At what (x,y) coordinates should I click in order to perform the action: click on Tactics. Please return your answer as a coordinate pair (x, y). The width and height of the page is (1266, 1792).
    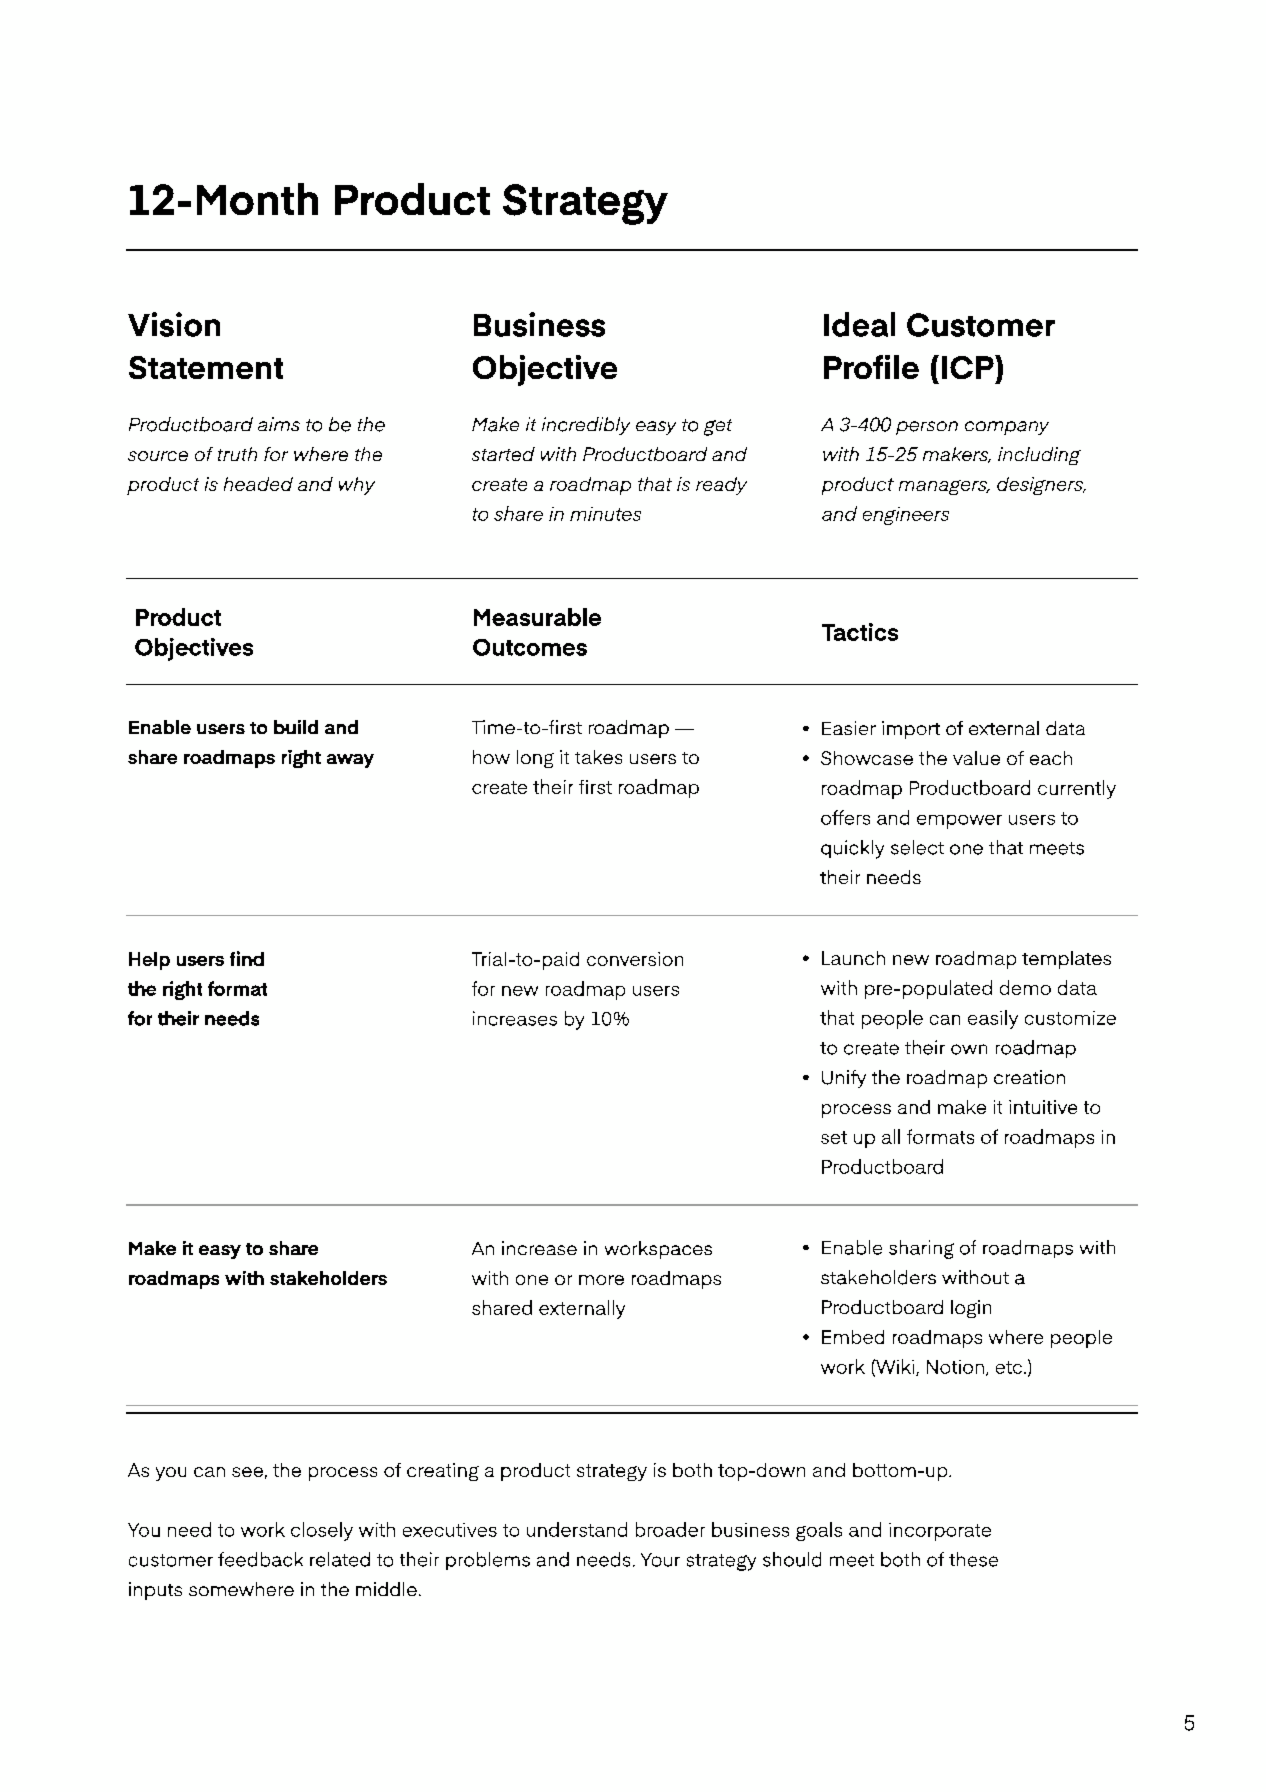
    Looking at the image, I should click on (860, 632).
